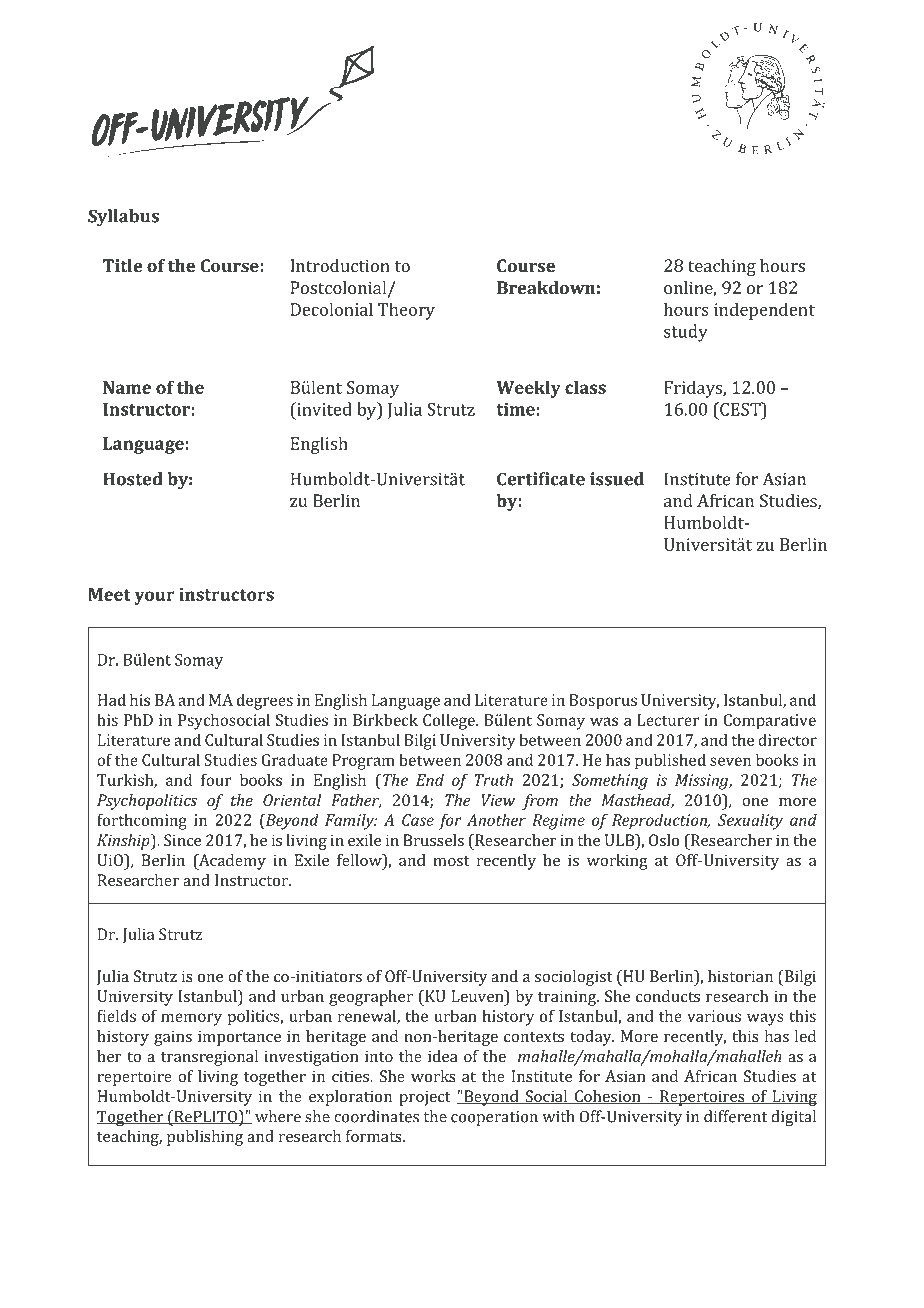 Image resolution: width=924 pixels, height=1308 pixels. I want to click on publishing, so click(205, 1138).
